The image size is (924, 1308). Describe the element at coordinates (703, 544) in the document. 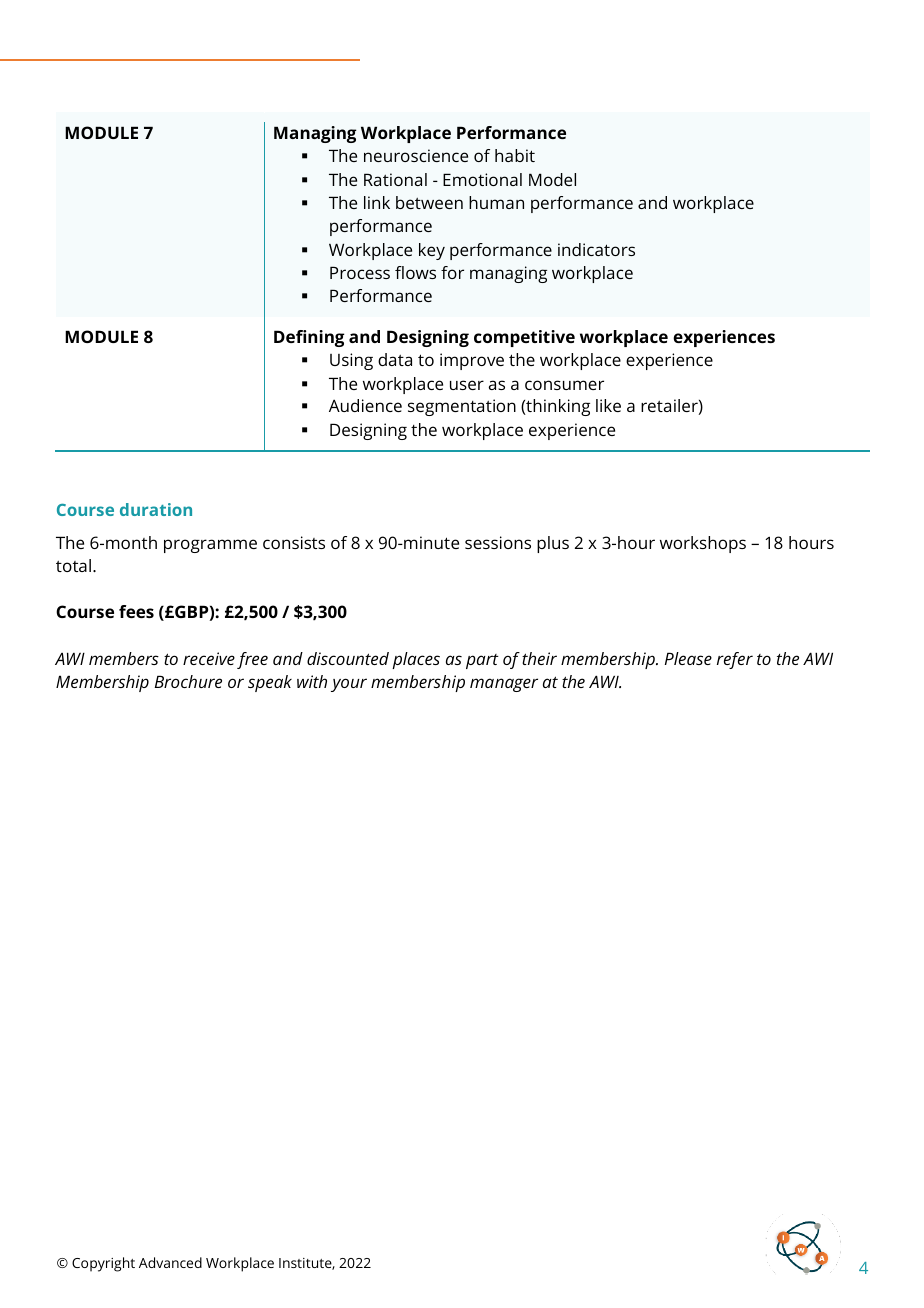

I see `workshops` at that location.
